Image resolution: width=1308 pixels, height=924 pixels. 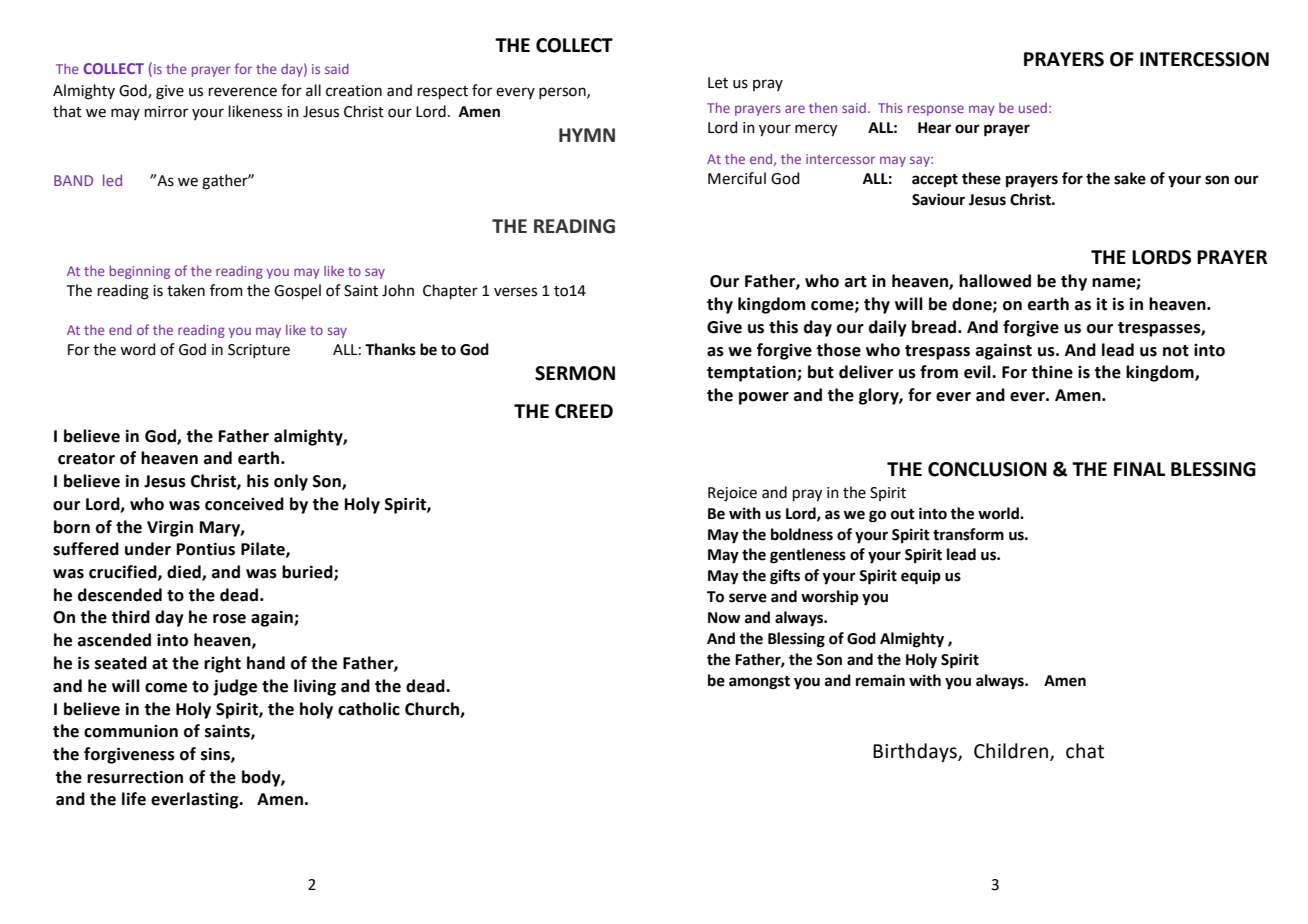 I want to click on creation, so click(x=354, y=91).
